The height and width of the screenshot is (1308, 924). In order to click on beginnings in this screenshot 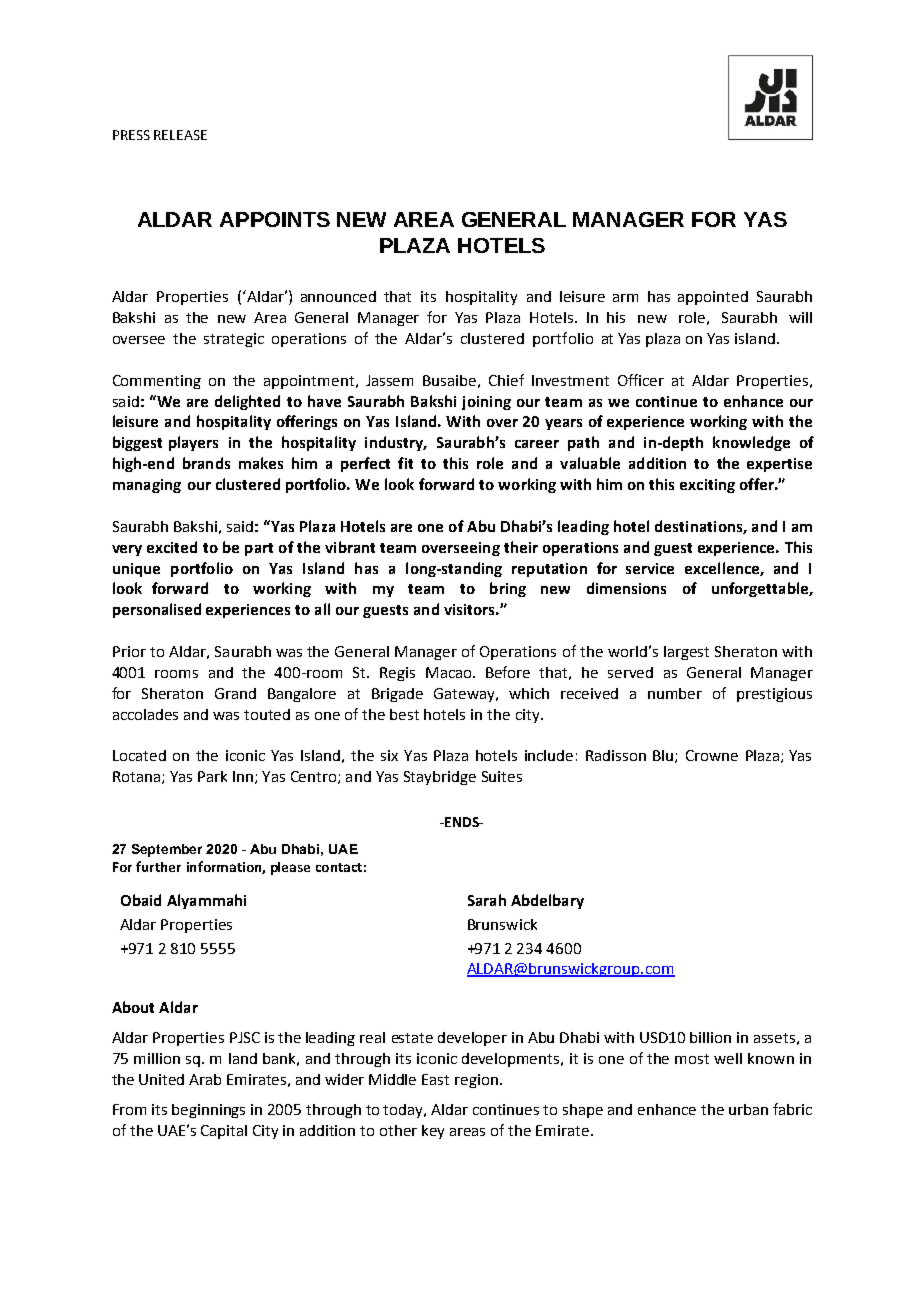, I will do `click(208, 1111)`.
